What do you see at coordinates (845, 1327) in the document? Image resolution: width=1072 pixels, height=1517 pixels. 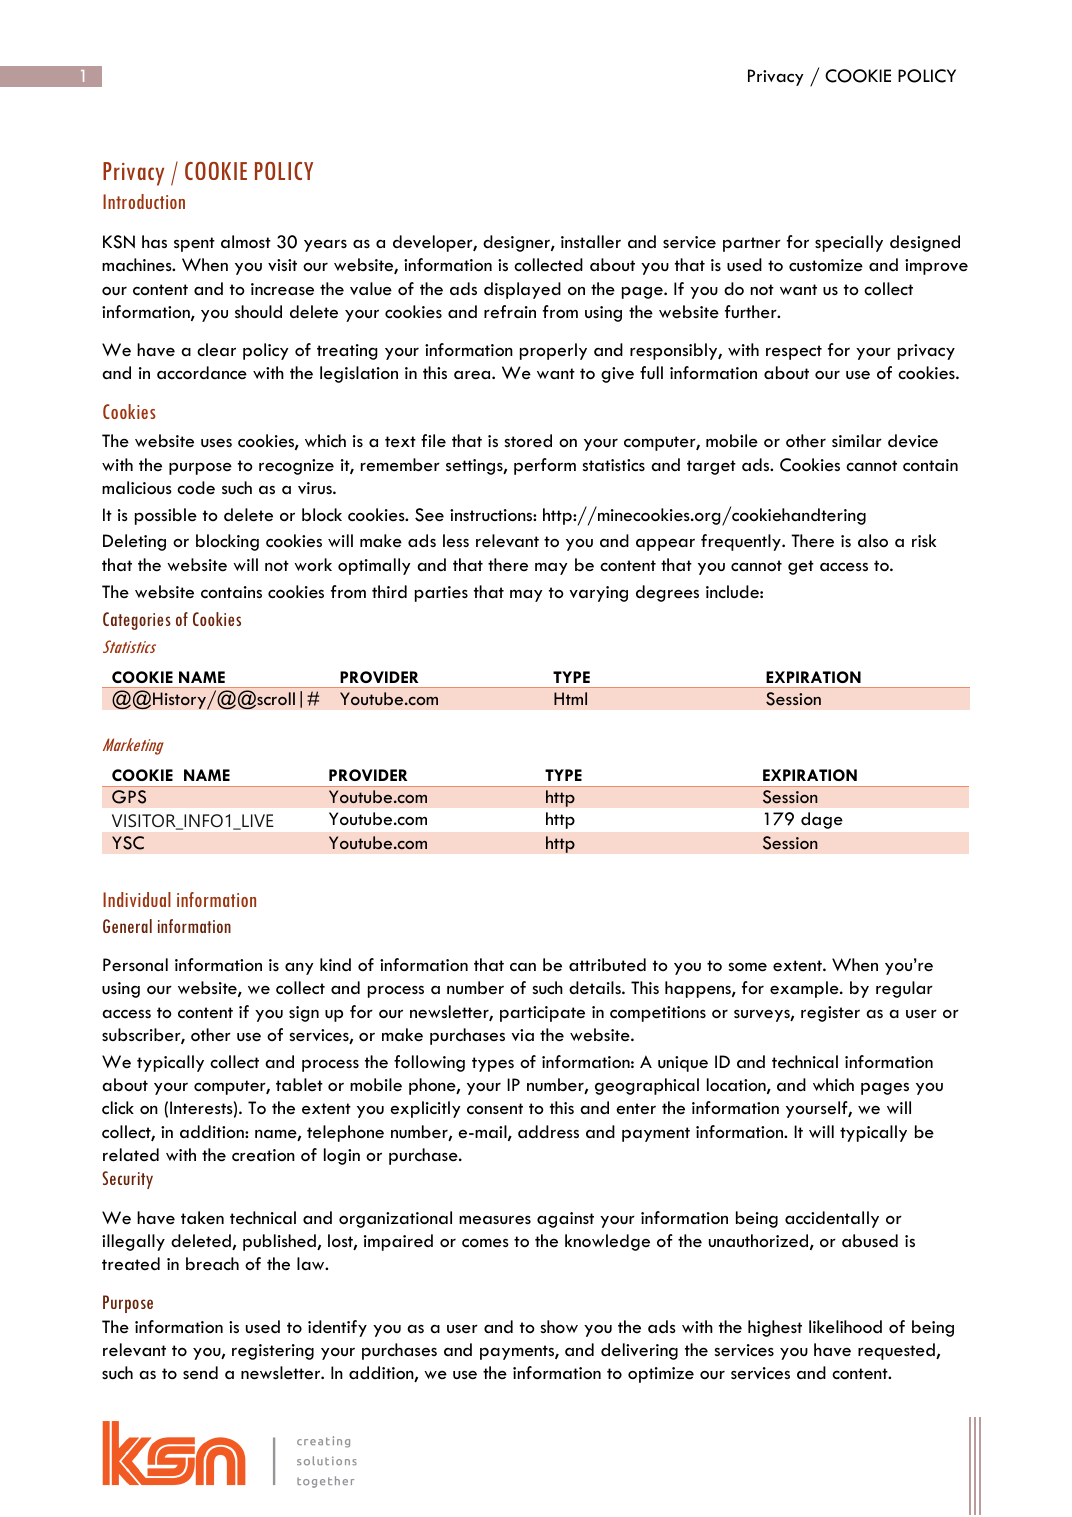 I see `likelihood` at bounding box center [845, 1327].
